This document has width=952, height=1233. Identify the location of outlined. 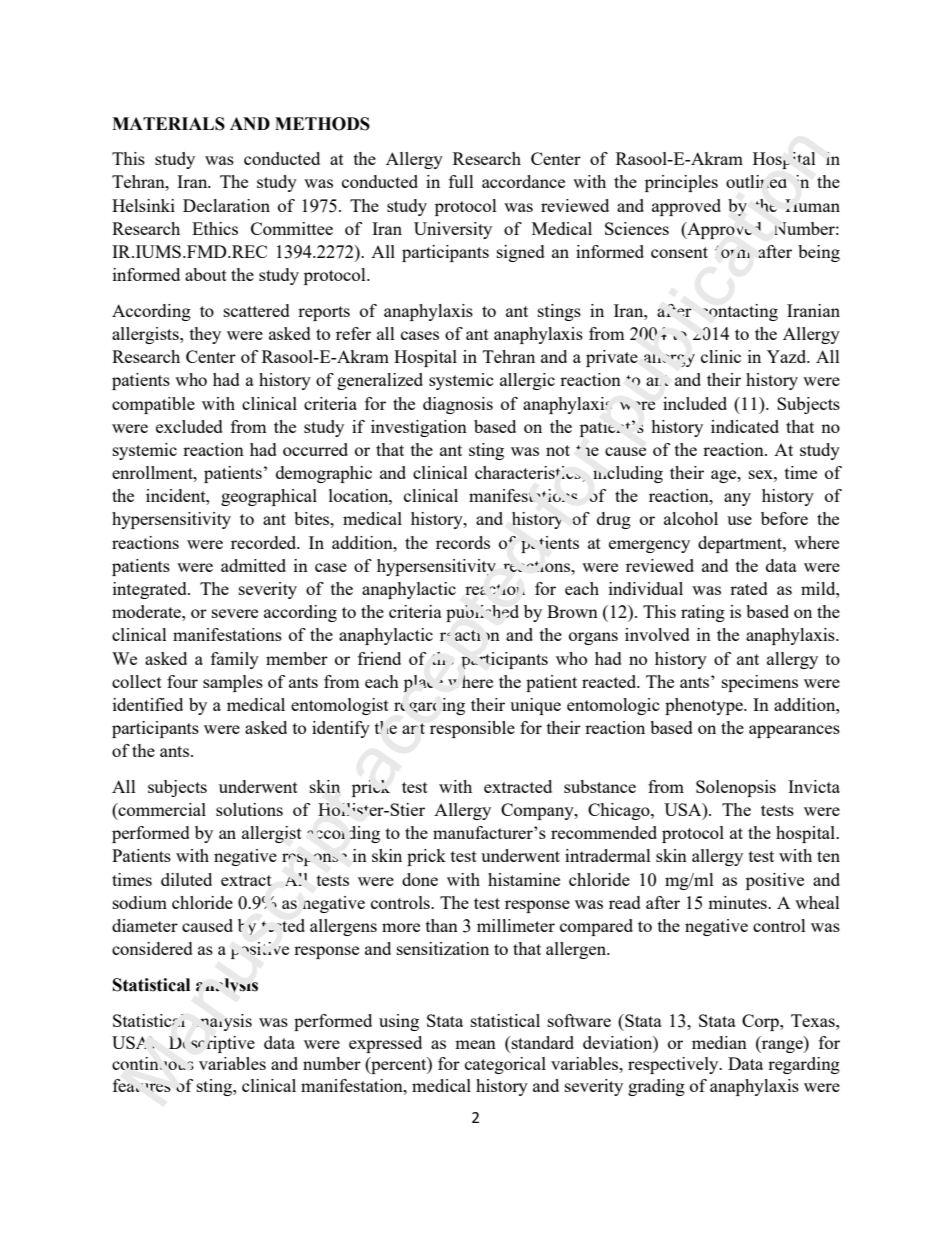
(756, 181).
